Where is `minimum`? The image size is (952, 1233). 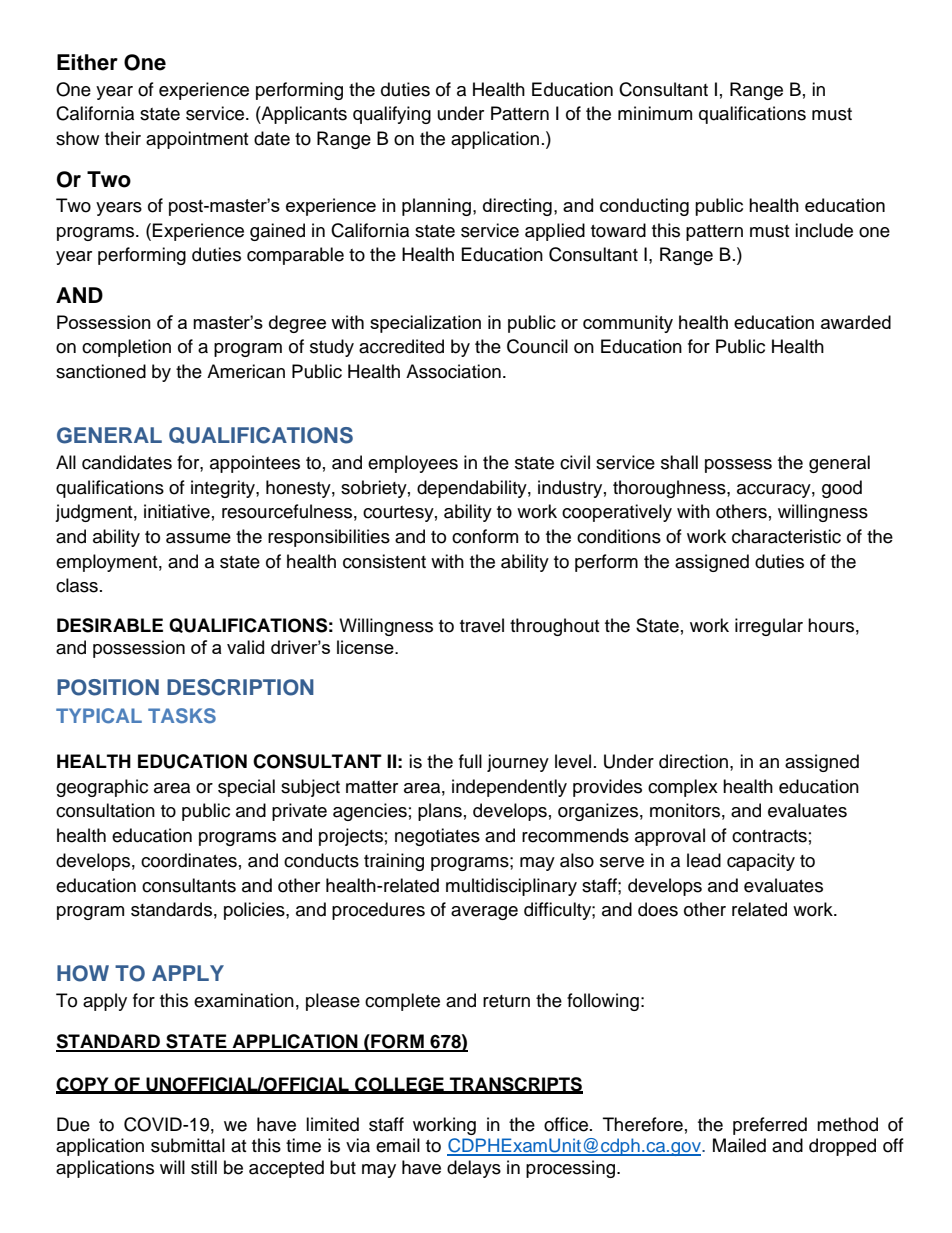 minimum is located at coordinates (655, 113).
